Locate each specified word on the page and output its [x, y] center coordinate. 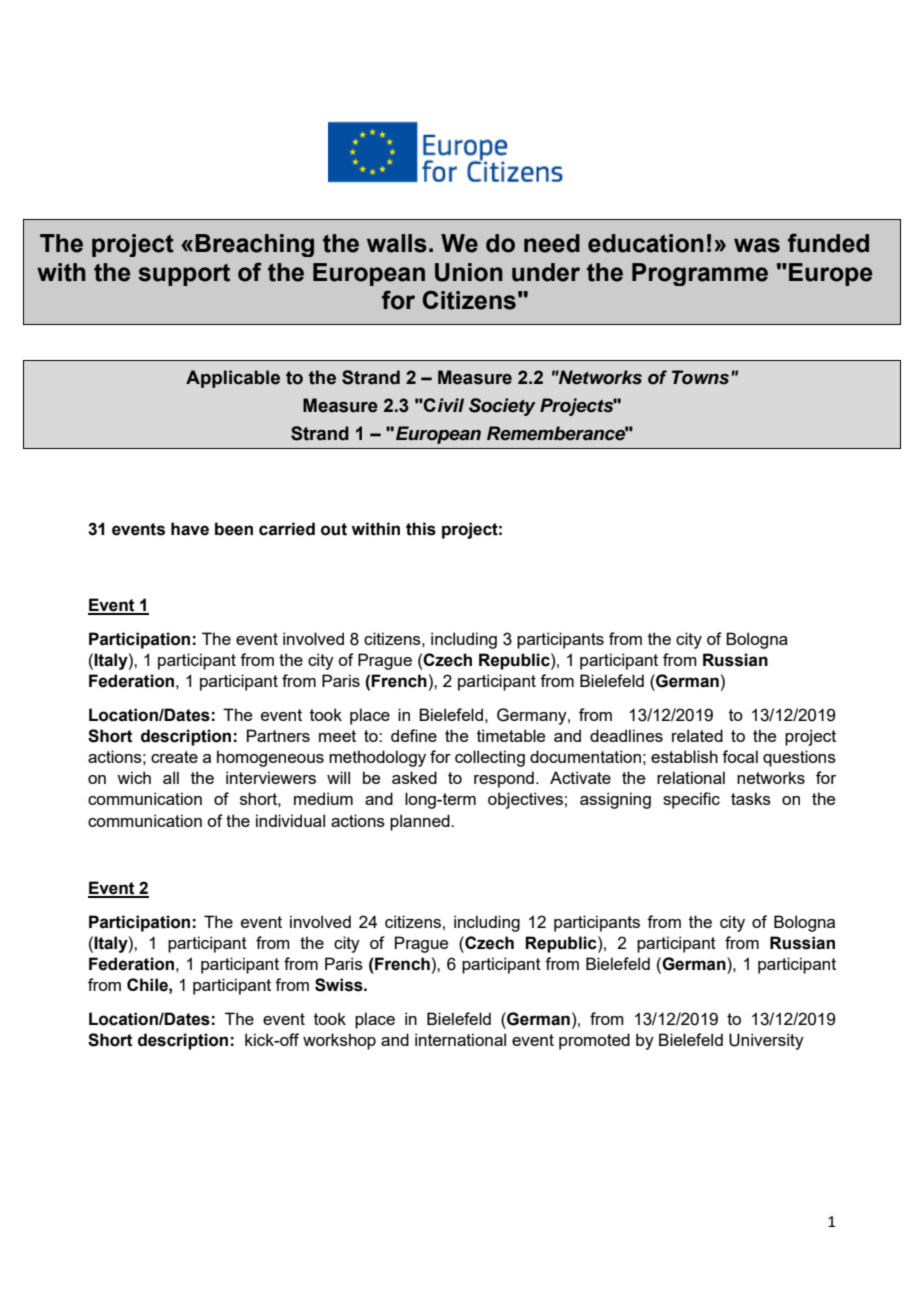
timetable [511, 735]
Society [502, 407]
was [757, 245]
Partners [278, 735]
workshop [339, 1041]
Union [469, 272]
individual [290, 820]
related [697, 735]
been [234, 529]
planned [421, 822]
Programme [700, 274]
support [184, 275]
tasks [751, 798]
